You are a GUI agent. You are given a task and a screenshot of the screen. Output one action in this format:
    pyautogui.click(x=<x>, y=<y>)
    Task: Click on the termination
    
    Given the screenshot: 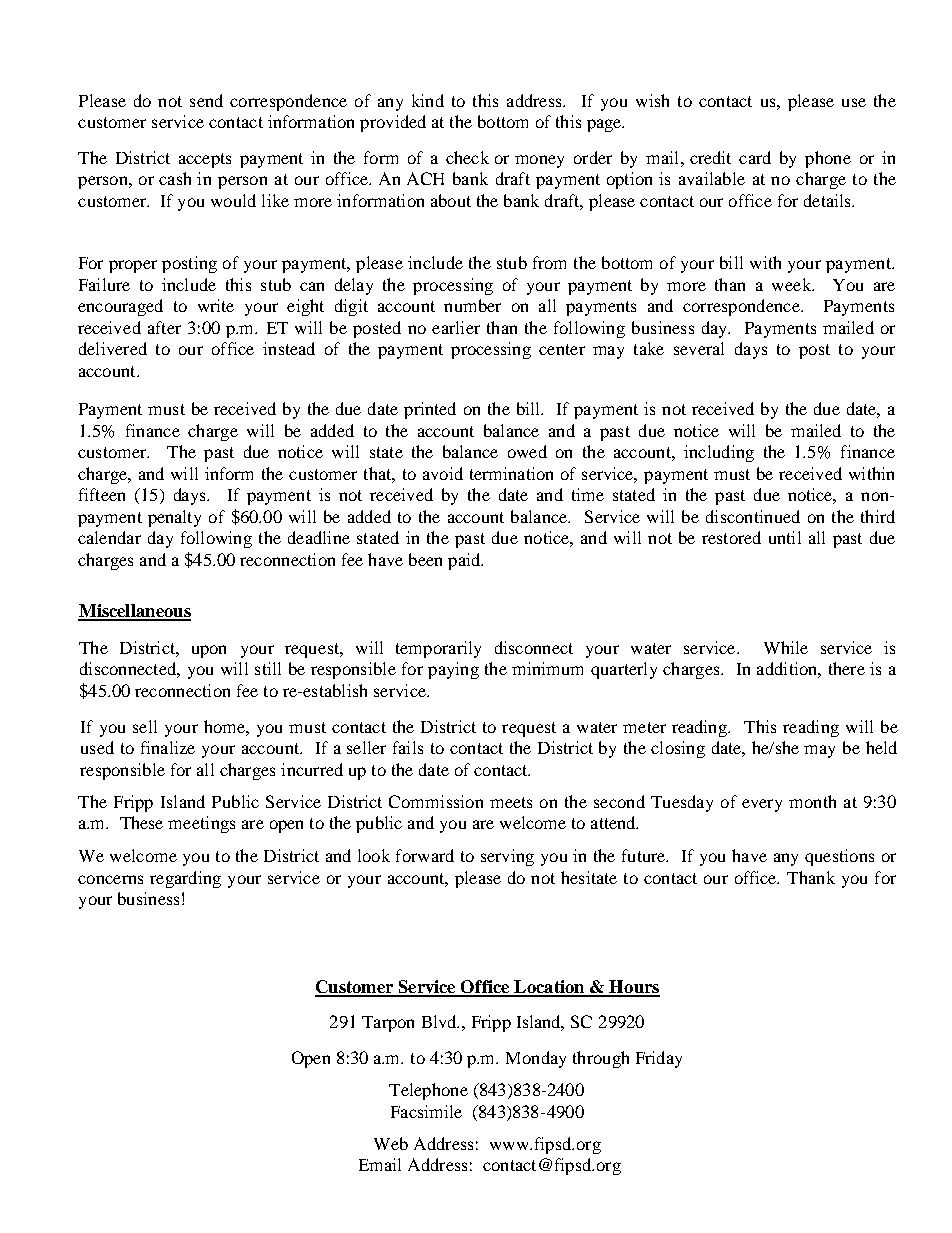 What is the action you would take?
    pyautogui.click(x=511, y=473)
